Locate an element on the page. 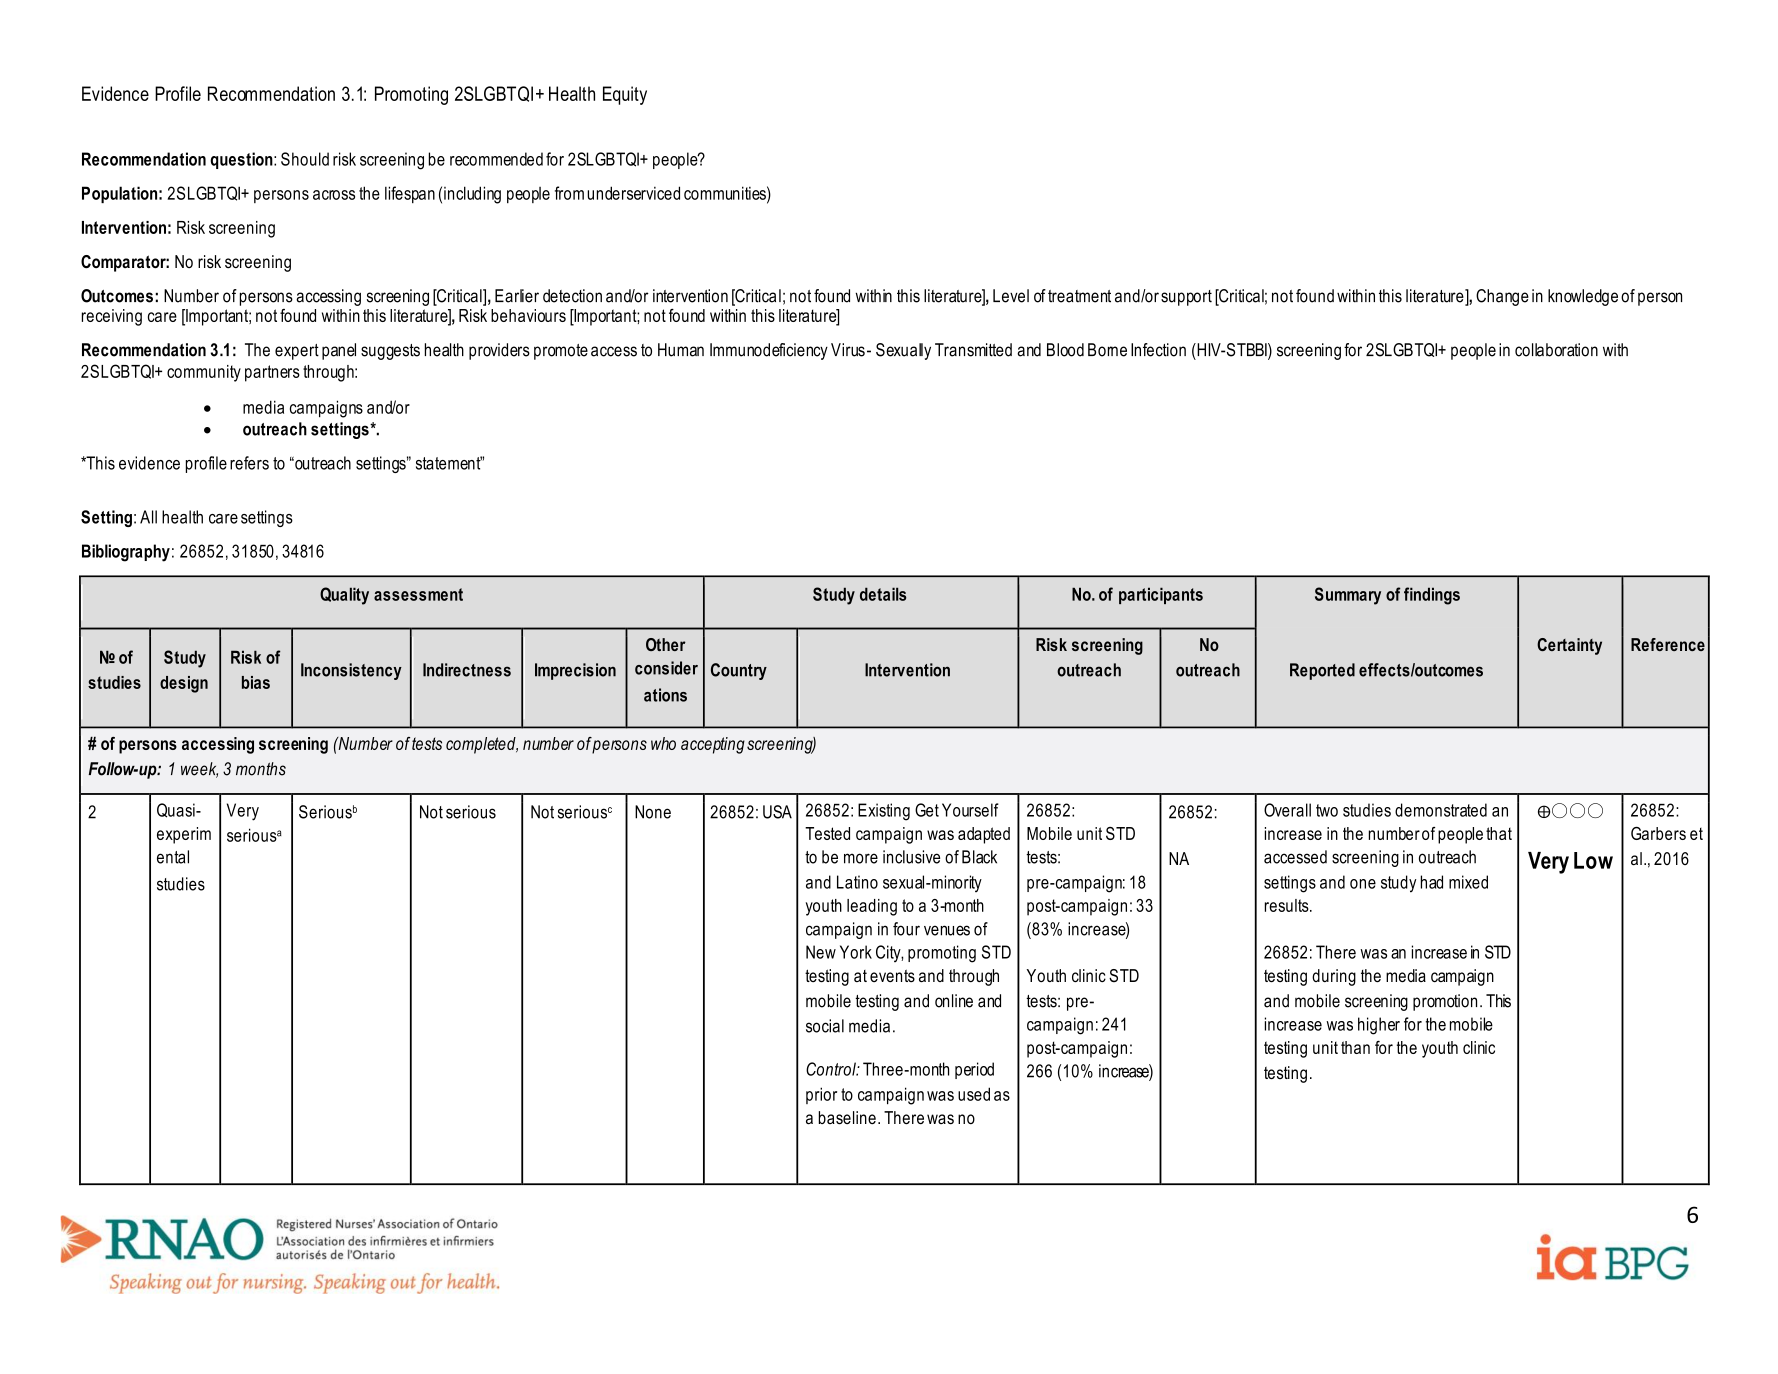  findings is located at coordinates (1432, 596).
